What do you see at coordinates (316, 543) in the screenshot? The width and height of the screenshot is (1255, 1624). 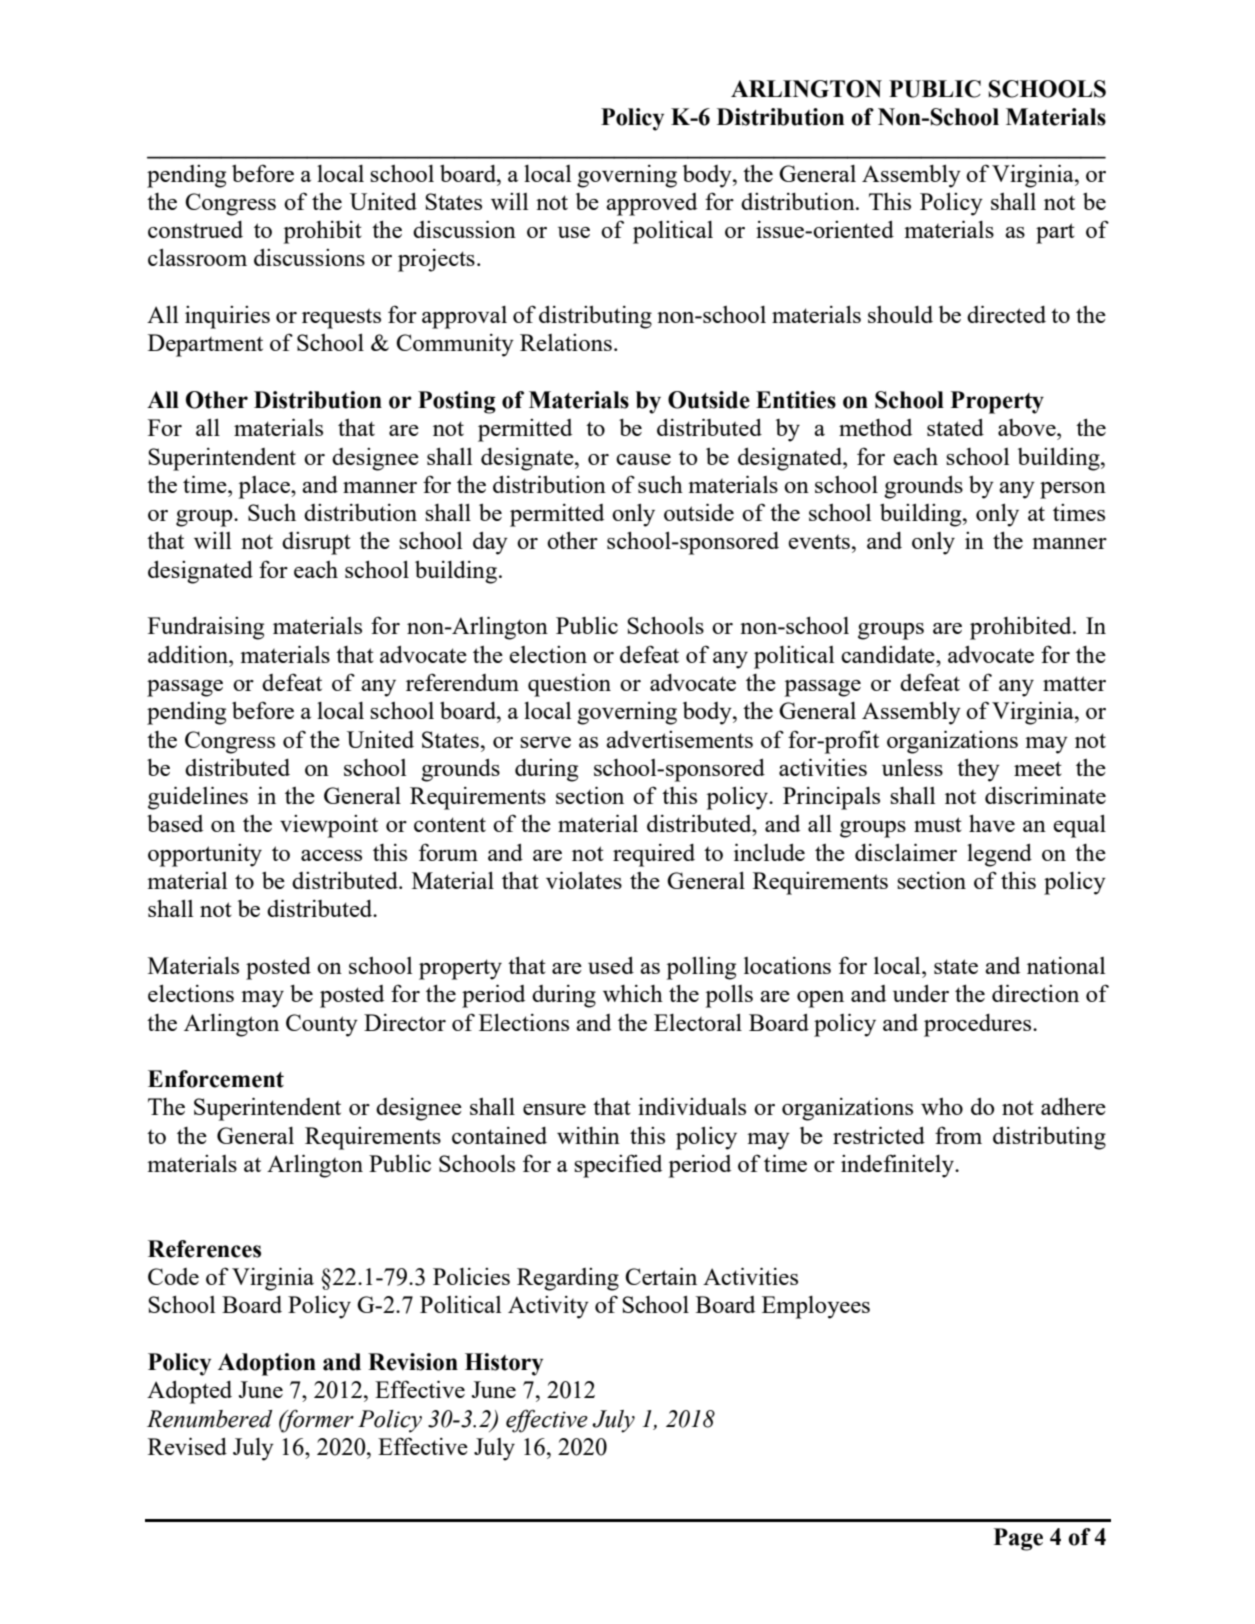 I see `disrupt` at bounding box center [316, 543].
